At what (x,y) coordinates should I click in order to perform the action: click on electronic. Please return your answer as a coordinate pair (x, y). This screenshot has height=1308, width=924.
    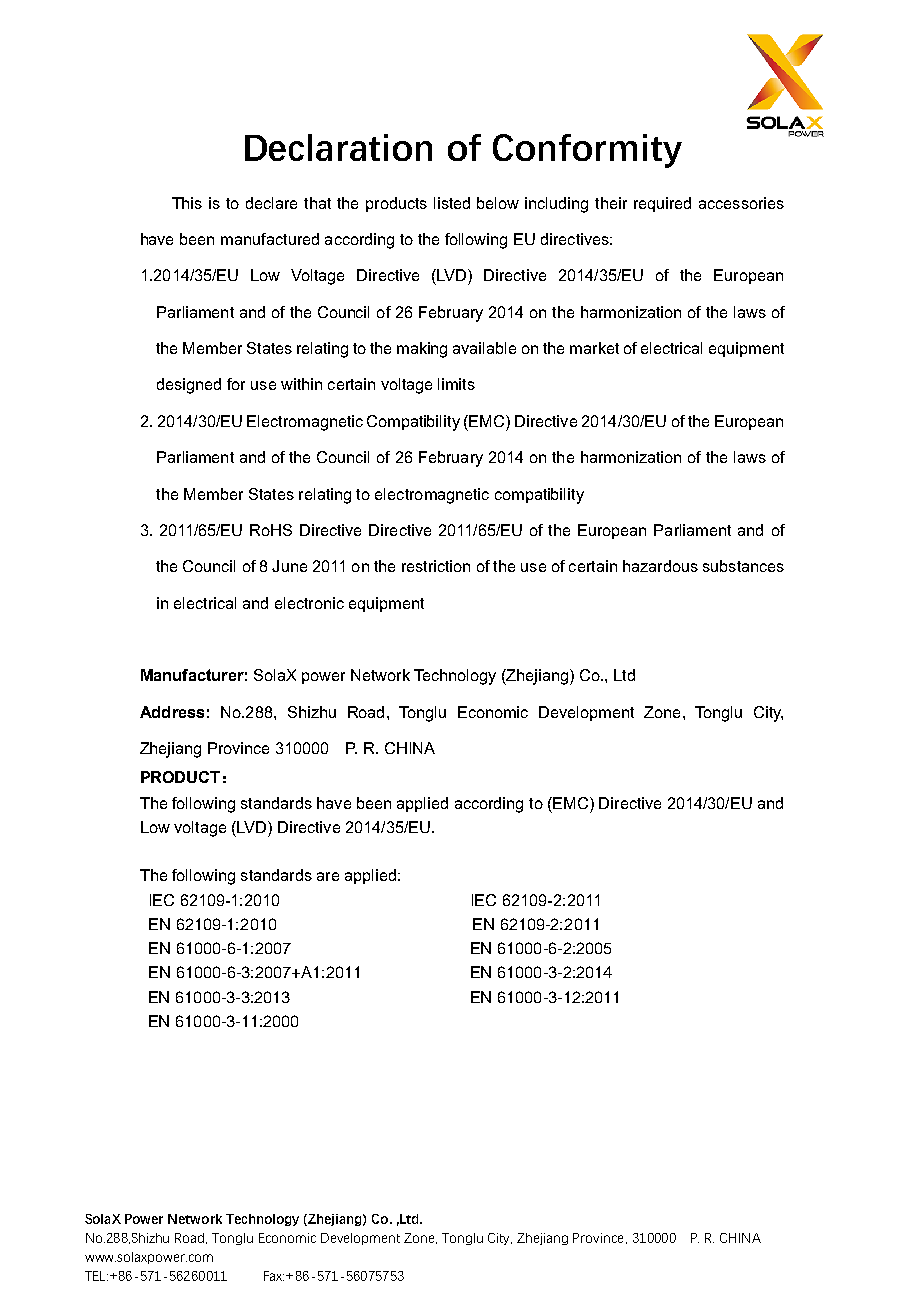
    Looking at the image, I should click on (309, 603).
